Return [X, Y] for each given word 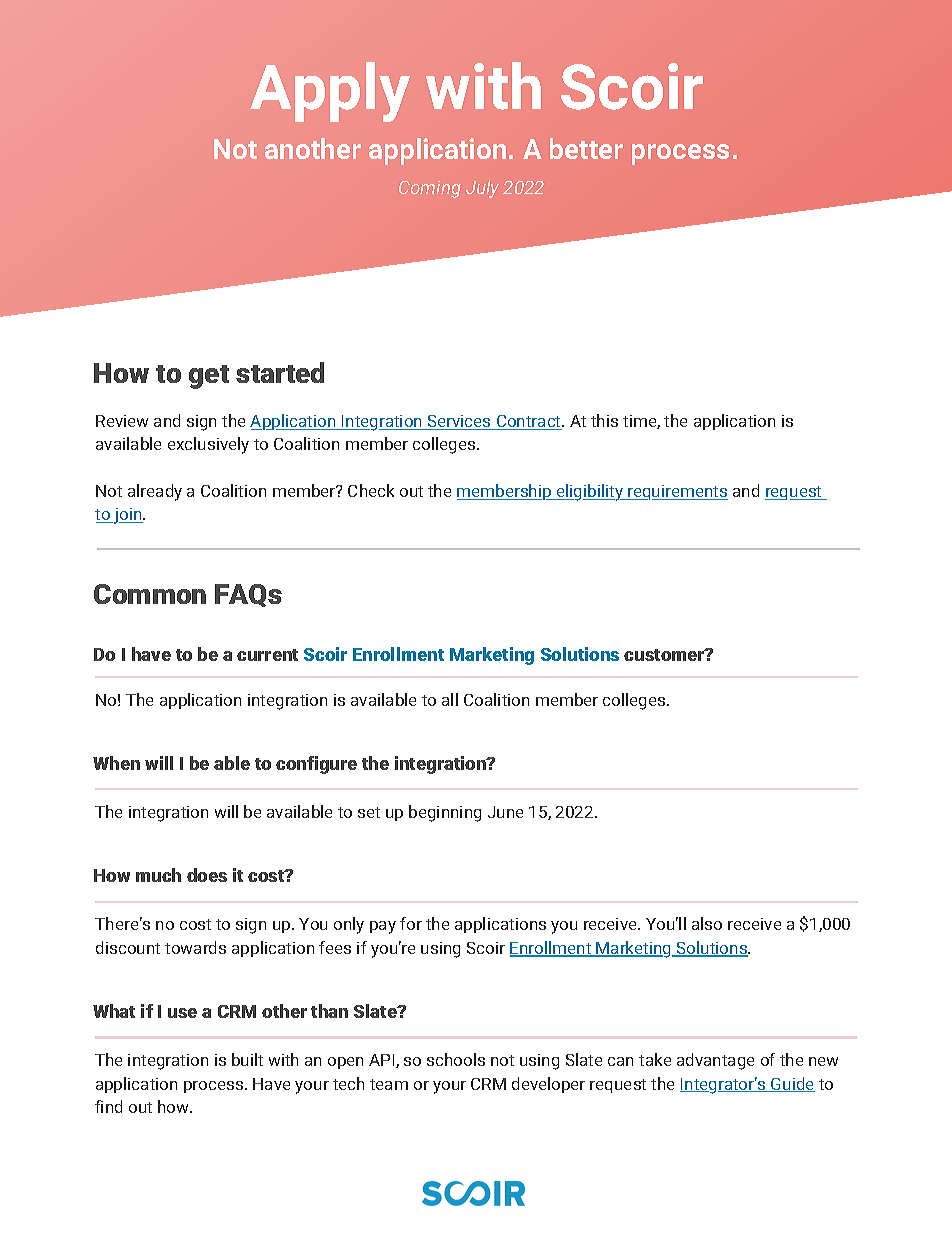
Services [459, 422]
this [604, 420]
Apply [330, 92]
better [586, 148]
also [707, 923]
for [411, 923]
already [155, 492]
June [505, 812]
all [450, 699]
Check [371, 490]
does [207, 875]
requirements [677, 492]
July [482, 189]
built [247, 1059]
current [267, 655]
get [209, 377]
